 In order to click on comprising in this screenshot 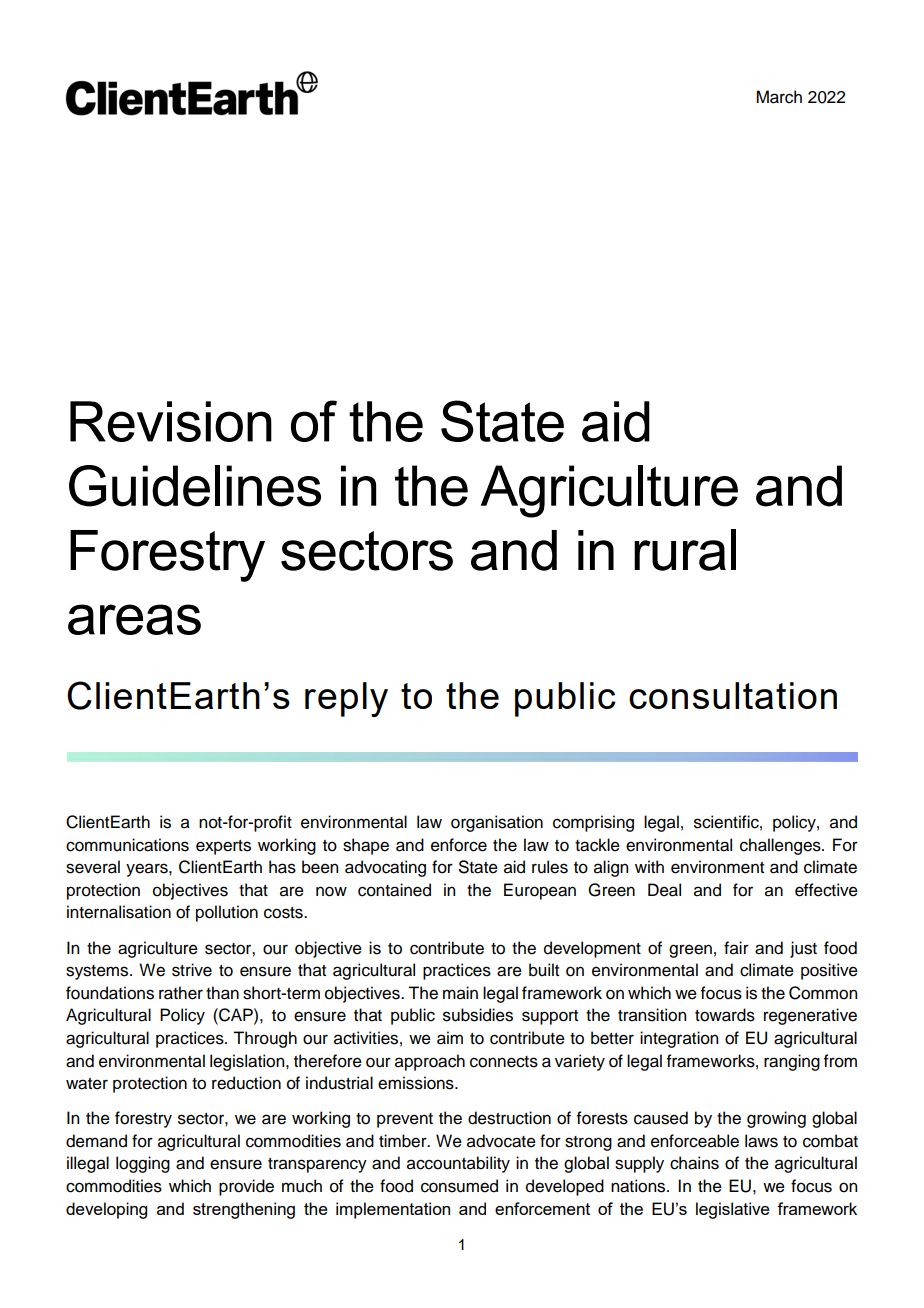, I will do `click(593, 823)`.
